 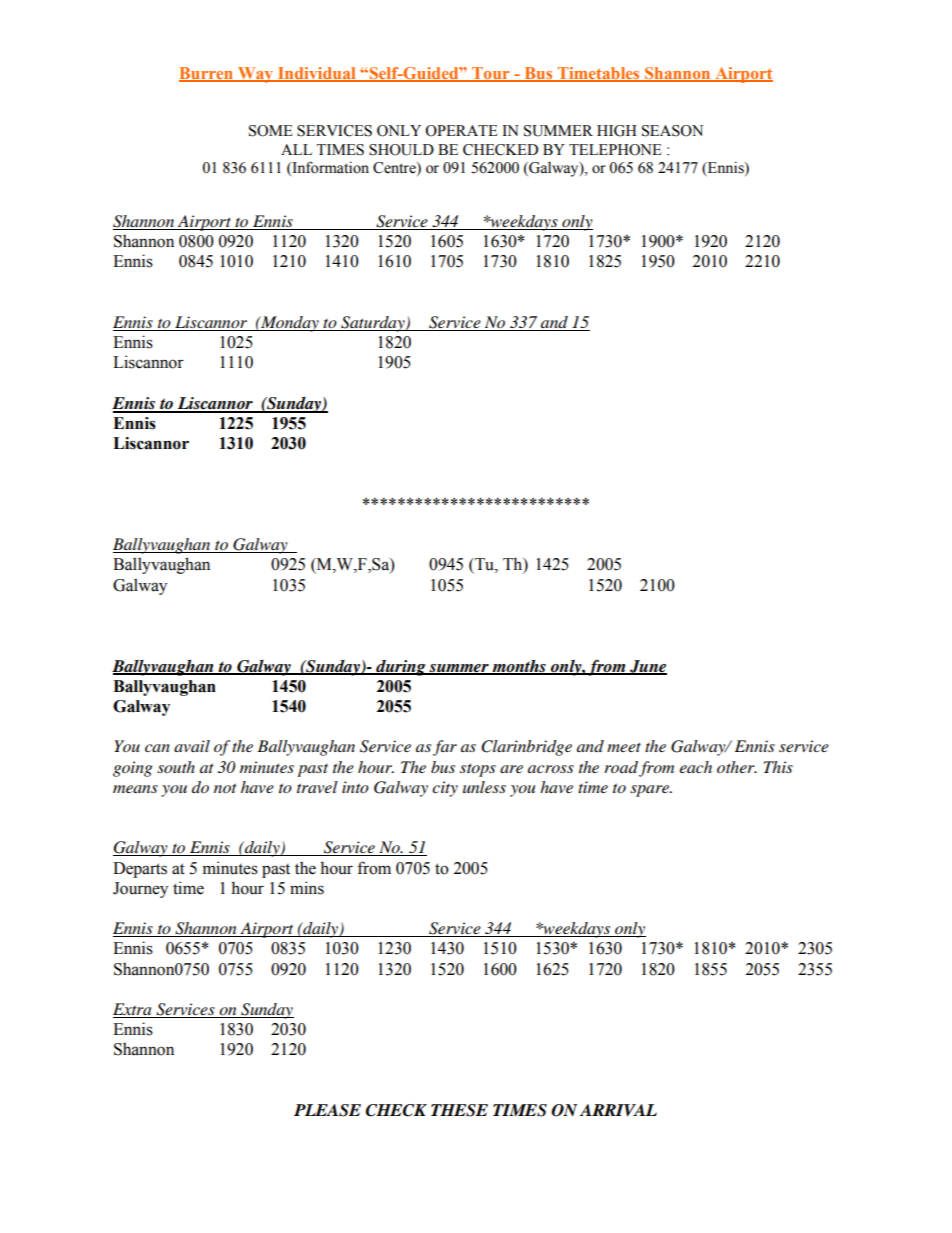 I want to click on Extra, so click(x=133, y=1010).
